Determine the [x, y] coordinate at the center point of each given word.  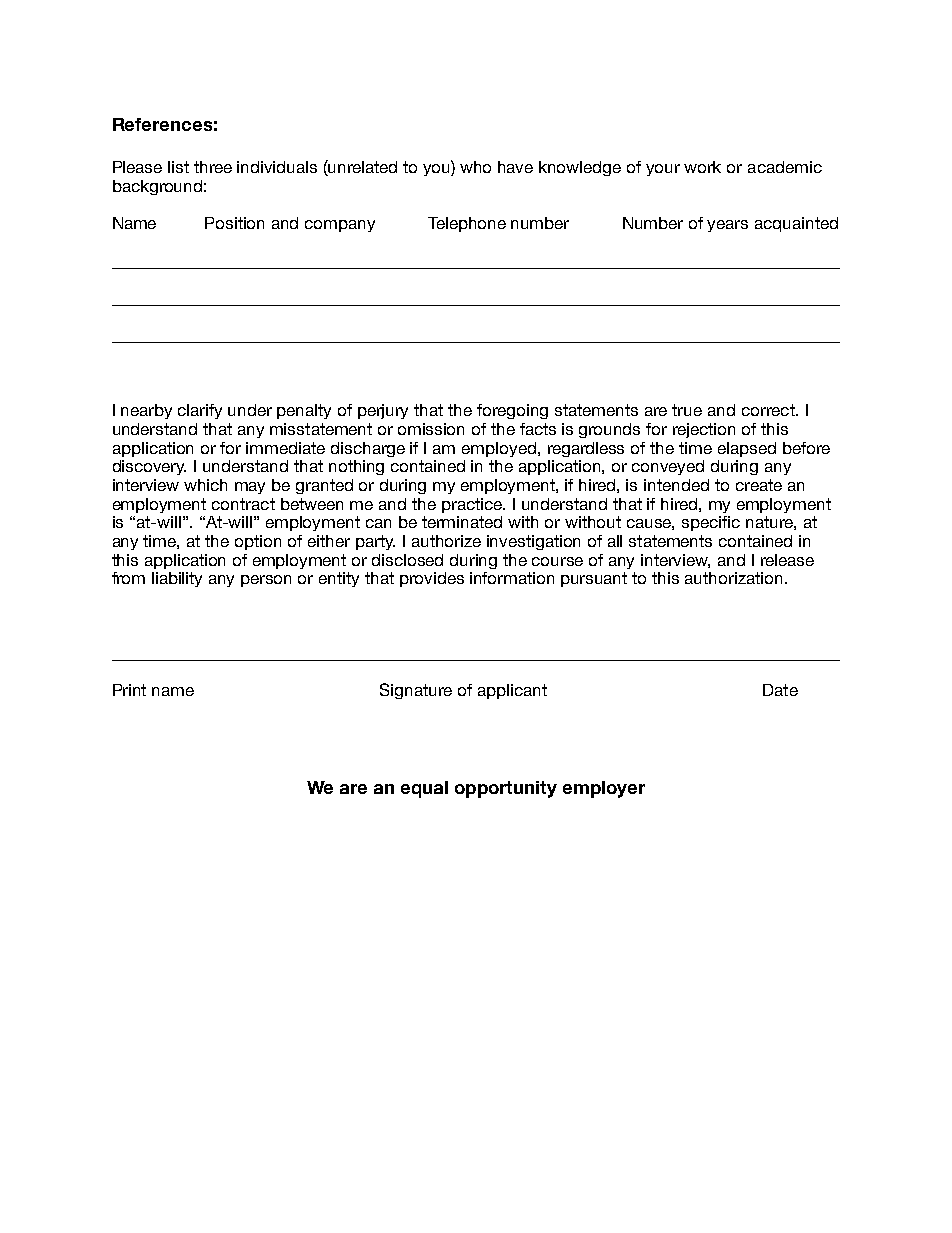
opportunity [506, 789]
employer [604, 789]
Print [129, 690]
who [475, 167]
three [213, 167]
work [702, 167]
